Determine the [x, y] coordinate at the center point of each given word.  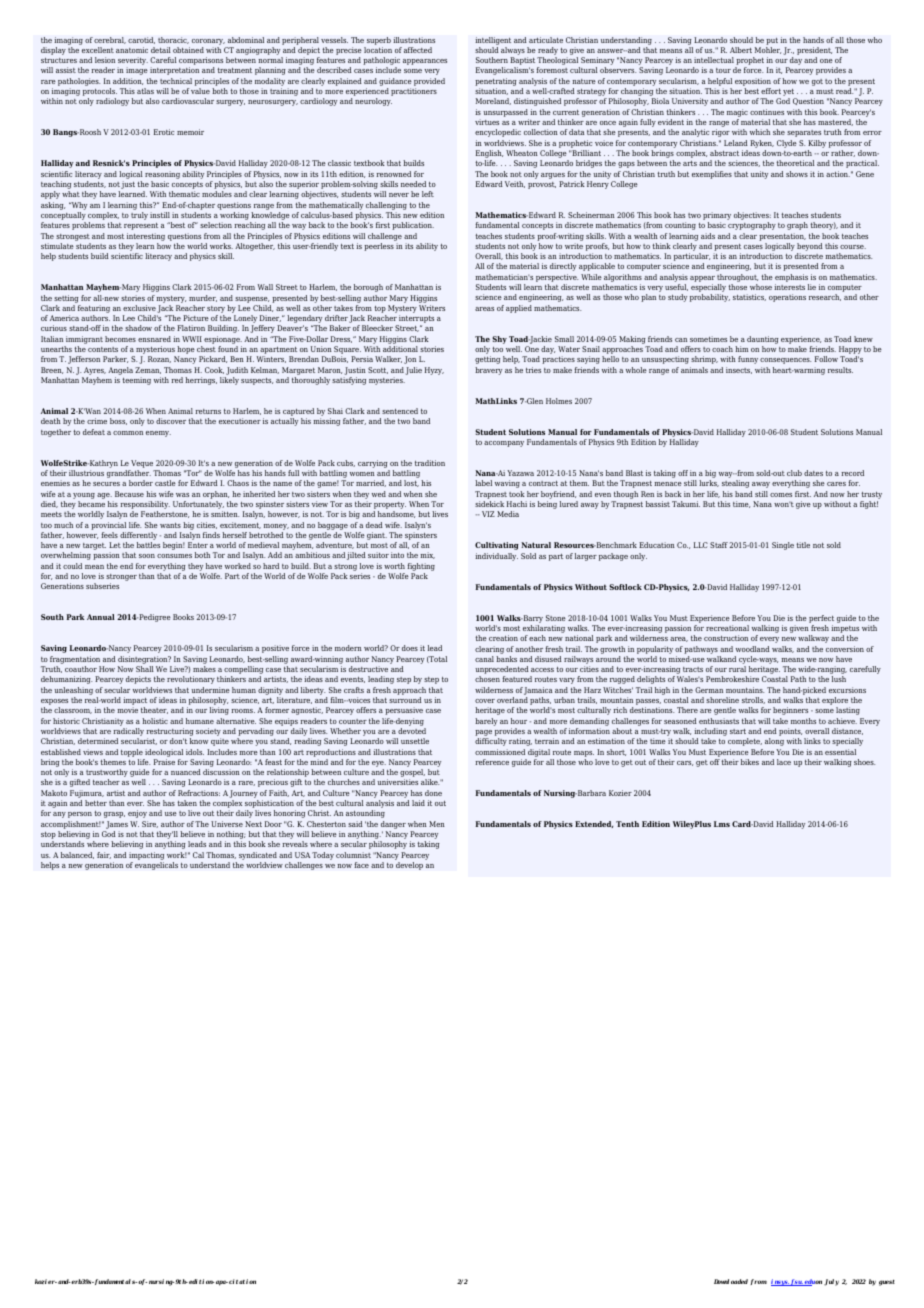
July [831, 1282]
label [483, 483]
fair [104, 855]
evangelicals [156, 866]
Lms [722, 824]
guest [887, 1283]
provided [429, 82]
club [794, 473]
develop [409, 866]
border [141, 483]
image [137, 71]
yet [790, 94]
